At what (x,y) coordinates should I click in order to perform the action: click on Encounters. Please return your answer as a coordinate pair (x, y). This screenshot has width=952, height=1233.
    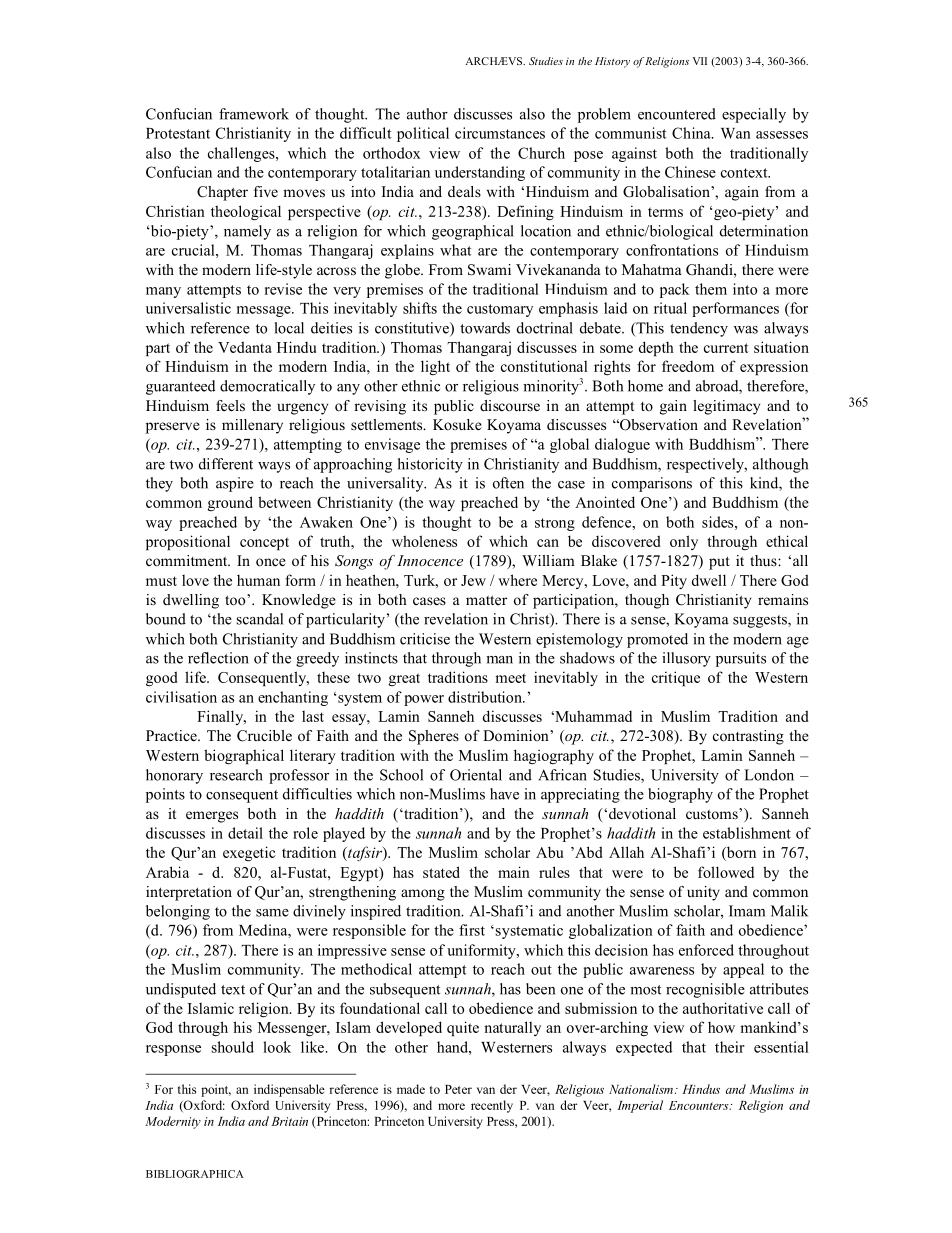
    Looking at the image, I should click on (700, 1105).
